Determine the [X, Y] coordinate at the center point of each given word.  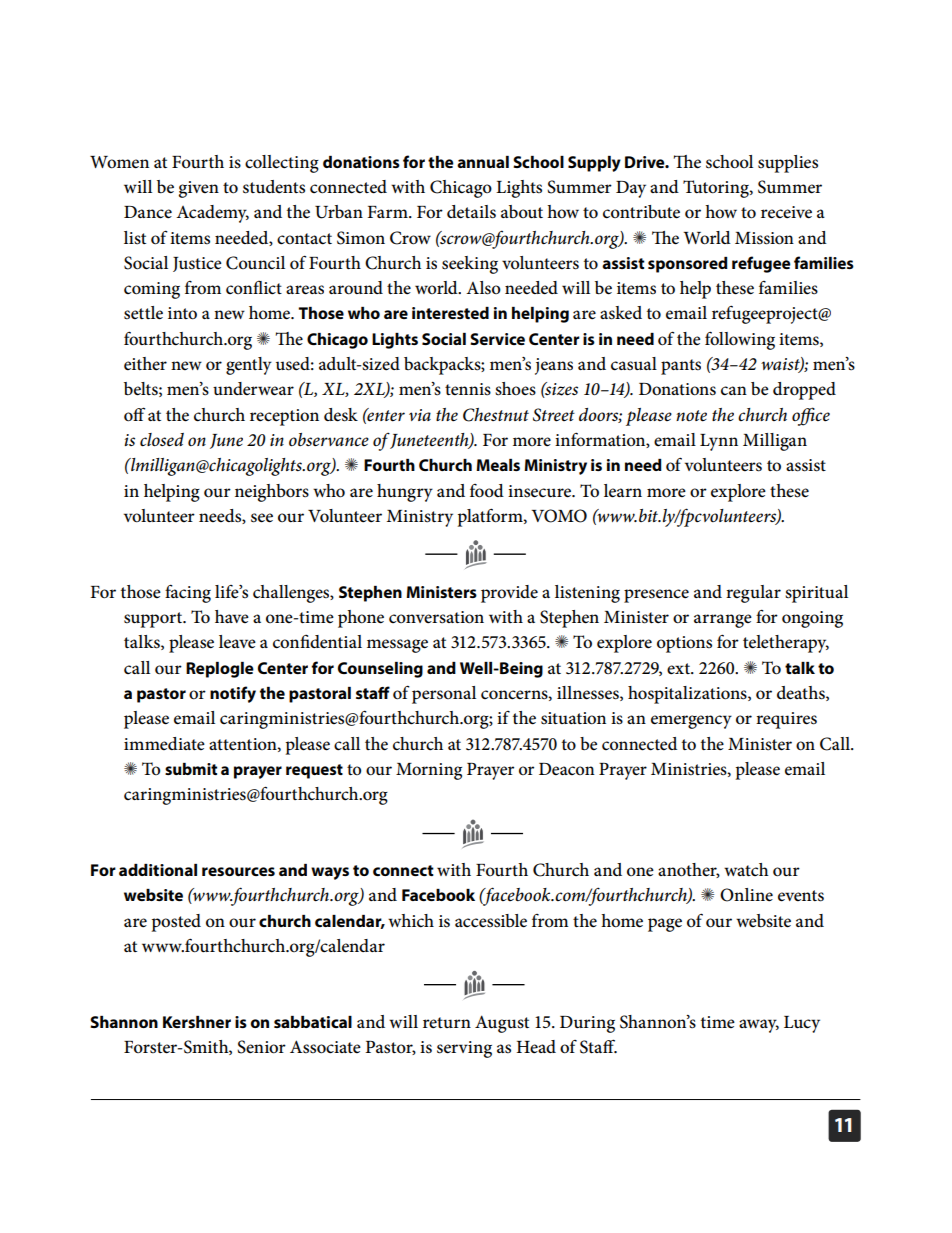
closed [162, 440]
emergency [691, 722]
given [198, 189]
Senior [261, 1047]
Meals [498, 465]
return [447, 1023]
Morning [429, 771]
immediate [164, 743]
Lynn [719, 442]
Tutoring [717, 189]
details [471, 212]
